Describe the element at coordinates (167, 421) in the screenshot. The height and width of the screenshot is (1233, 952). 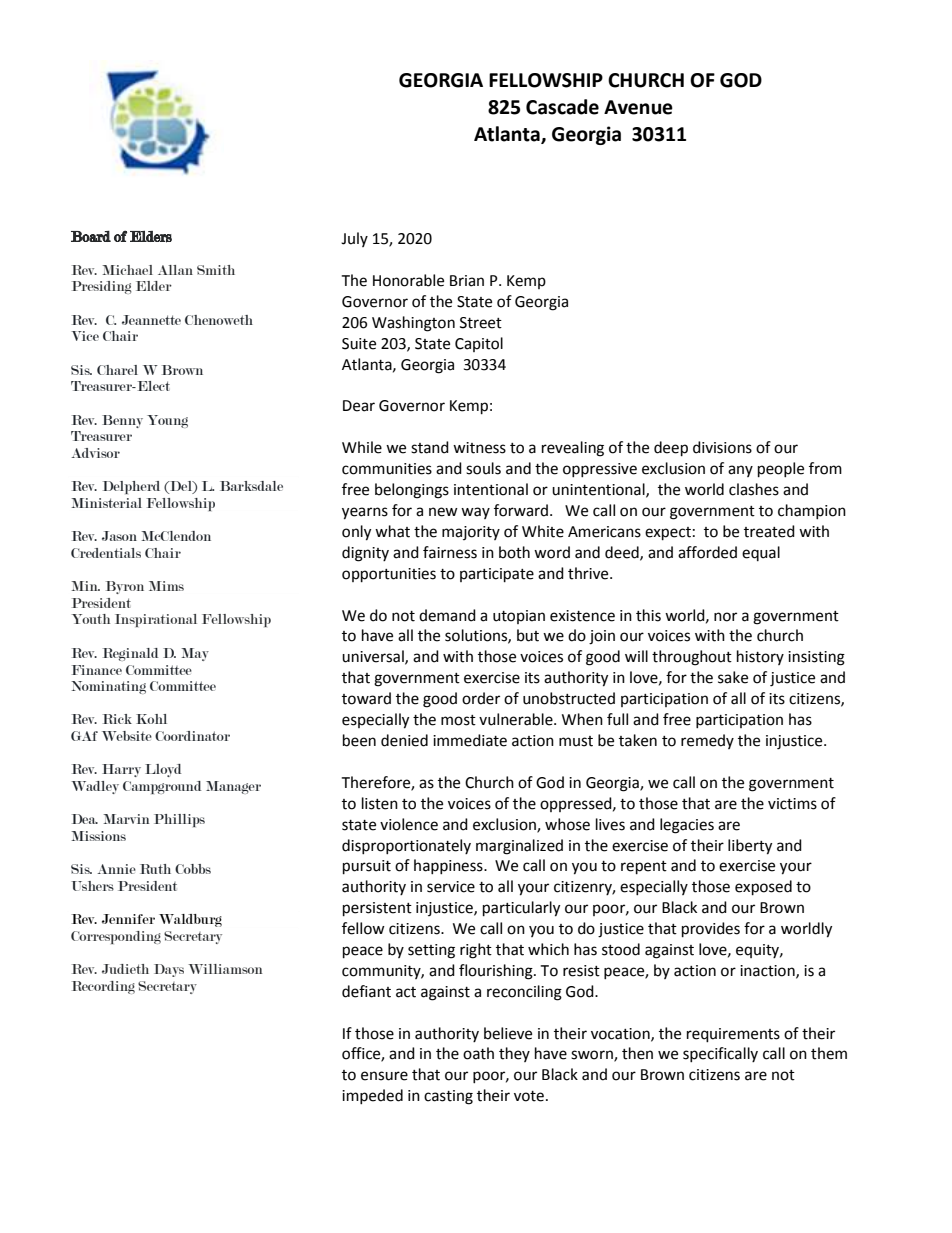
I see `Young` at that location.
